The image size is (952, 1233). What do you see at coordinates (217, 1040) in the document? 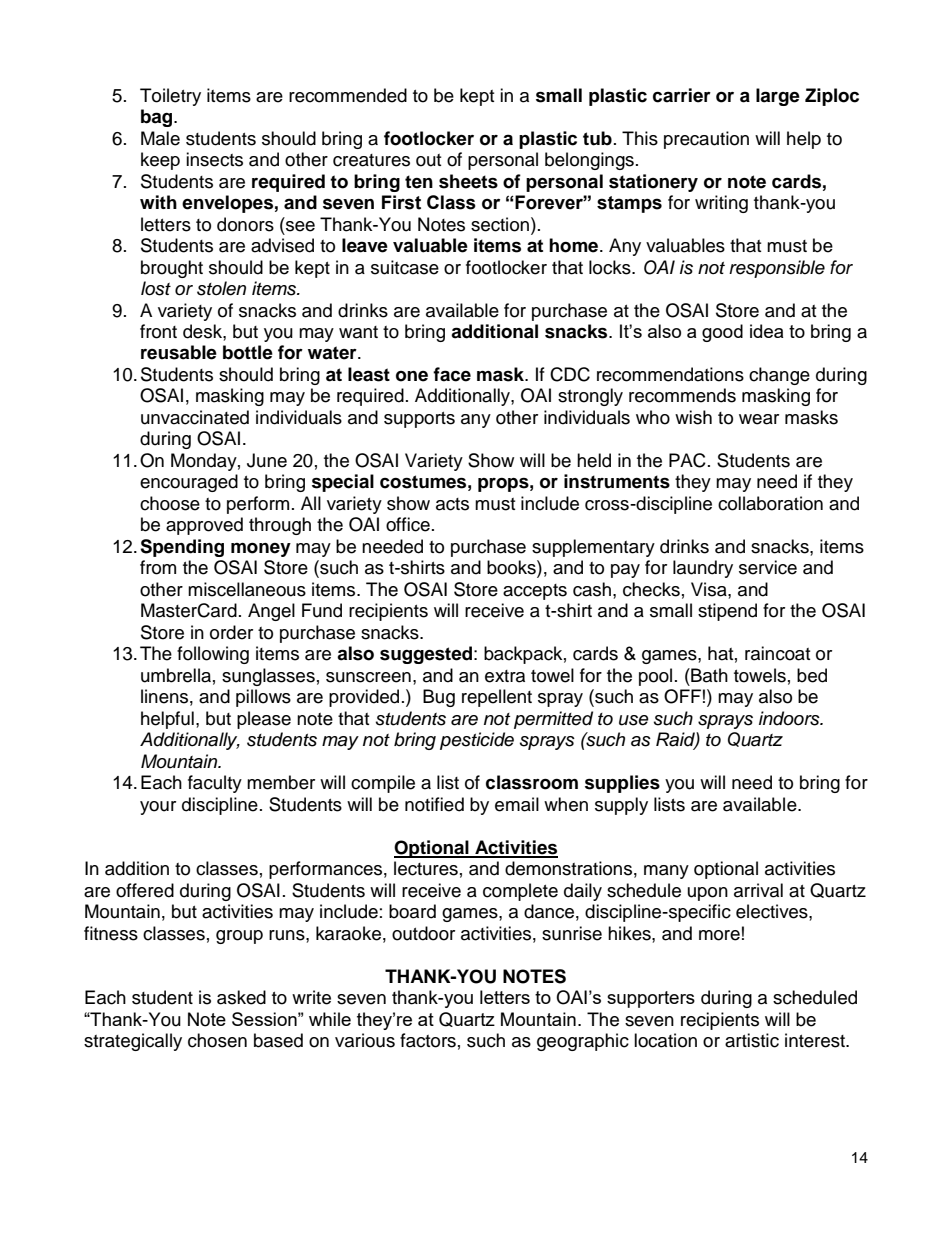
I see `chosen` at bounding box center [217, 1040].
